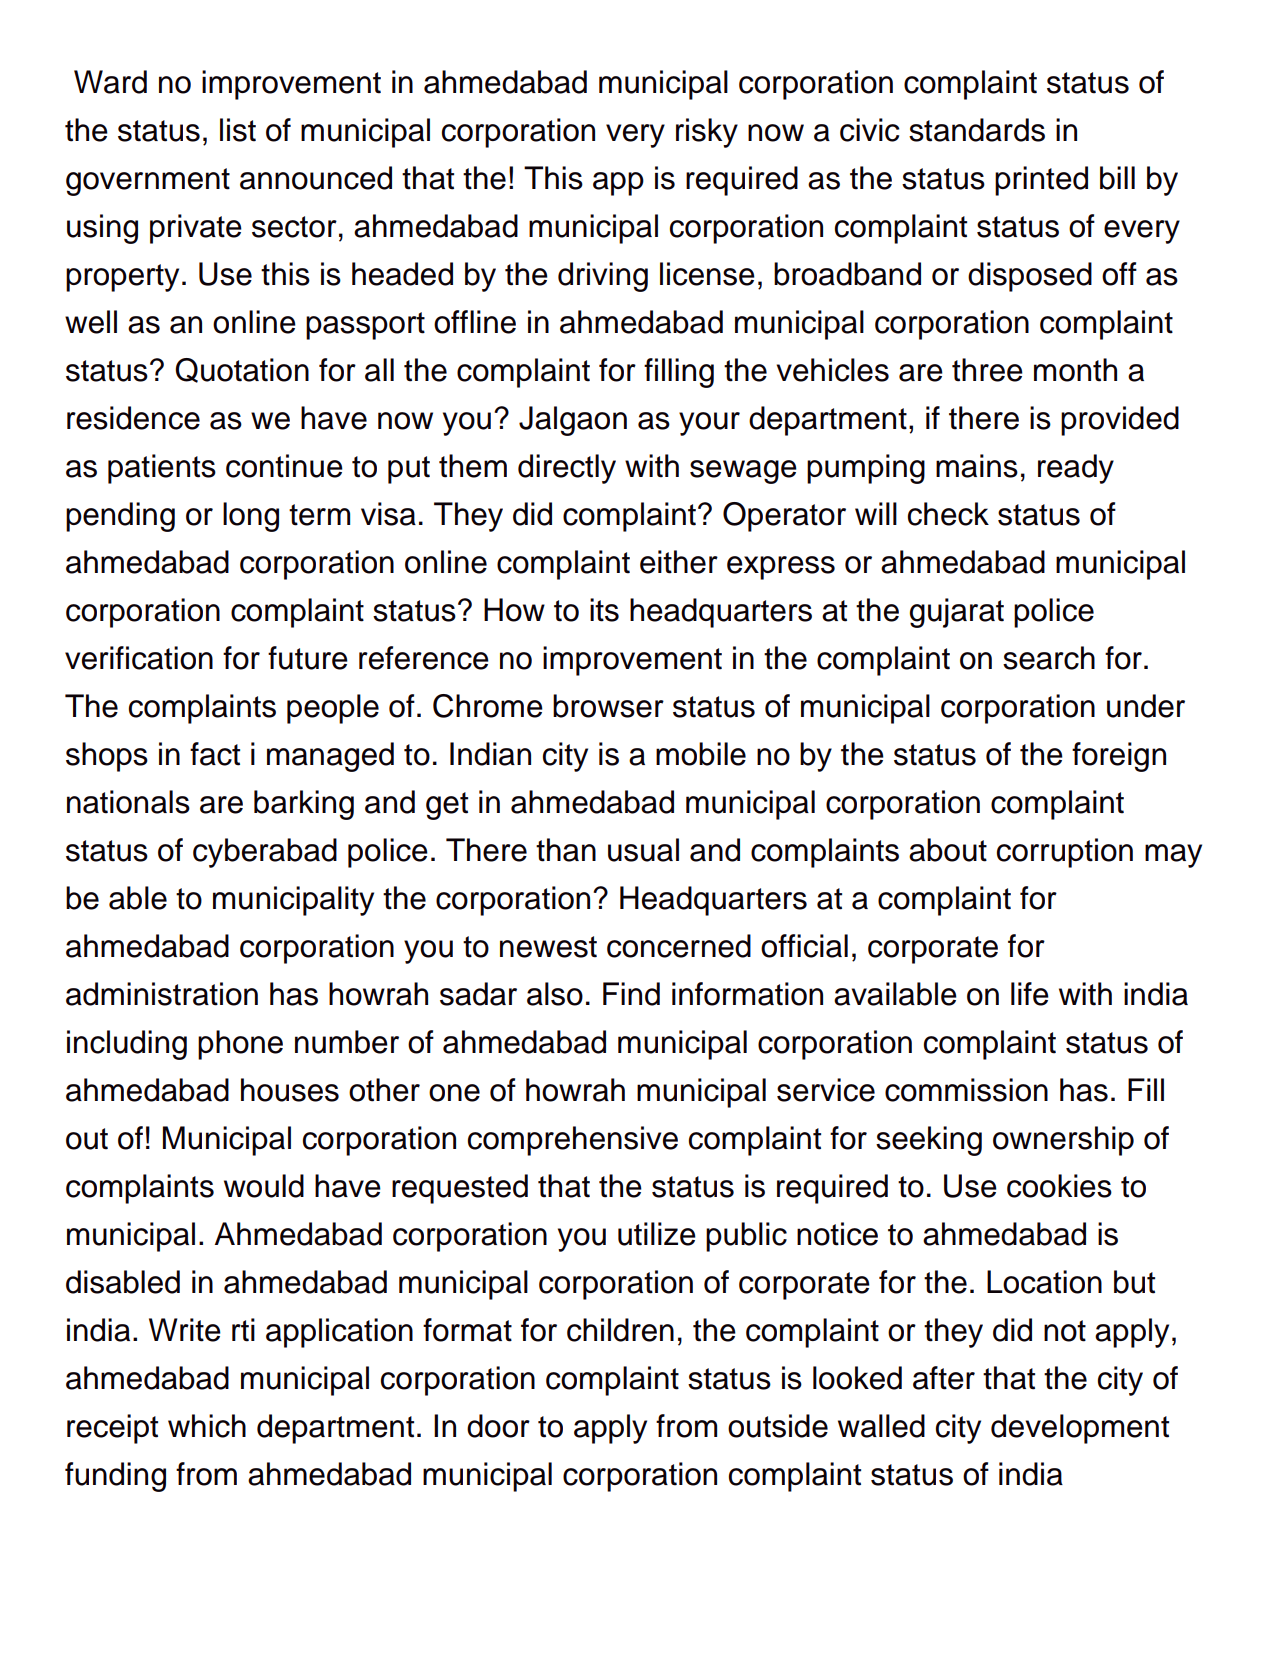 Image resolution: width=1277 pixels, height=1653 pixels. What do you see at coordinates (679, 562) in the image?
I see `either` at bounding box center [679, 562].
